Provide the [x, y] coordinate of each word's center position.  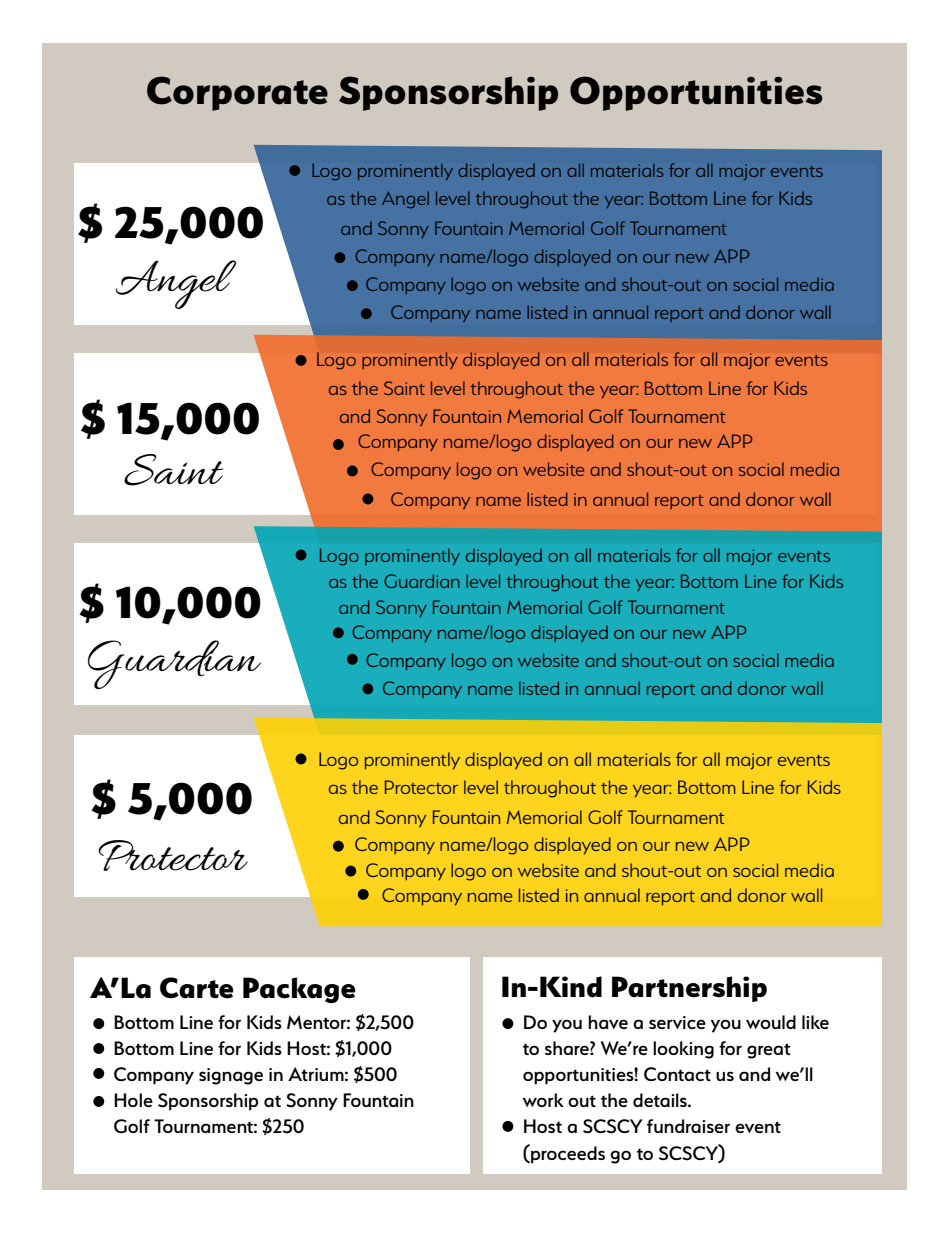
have [608, 1022]
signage [231, 1076]
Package [299, 990]
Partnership [689, 989]
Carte [197, 988]
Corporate [237, 93]
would [771, 1022]
